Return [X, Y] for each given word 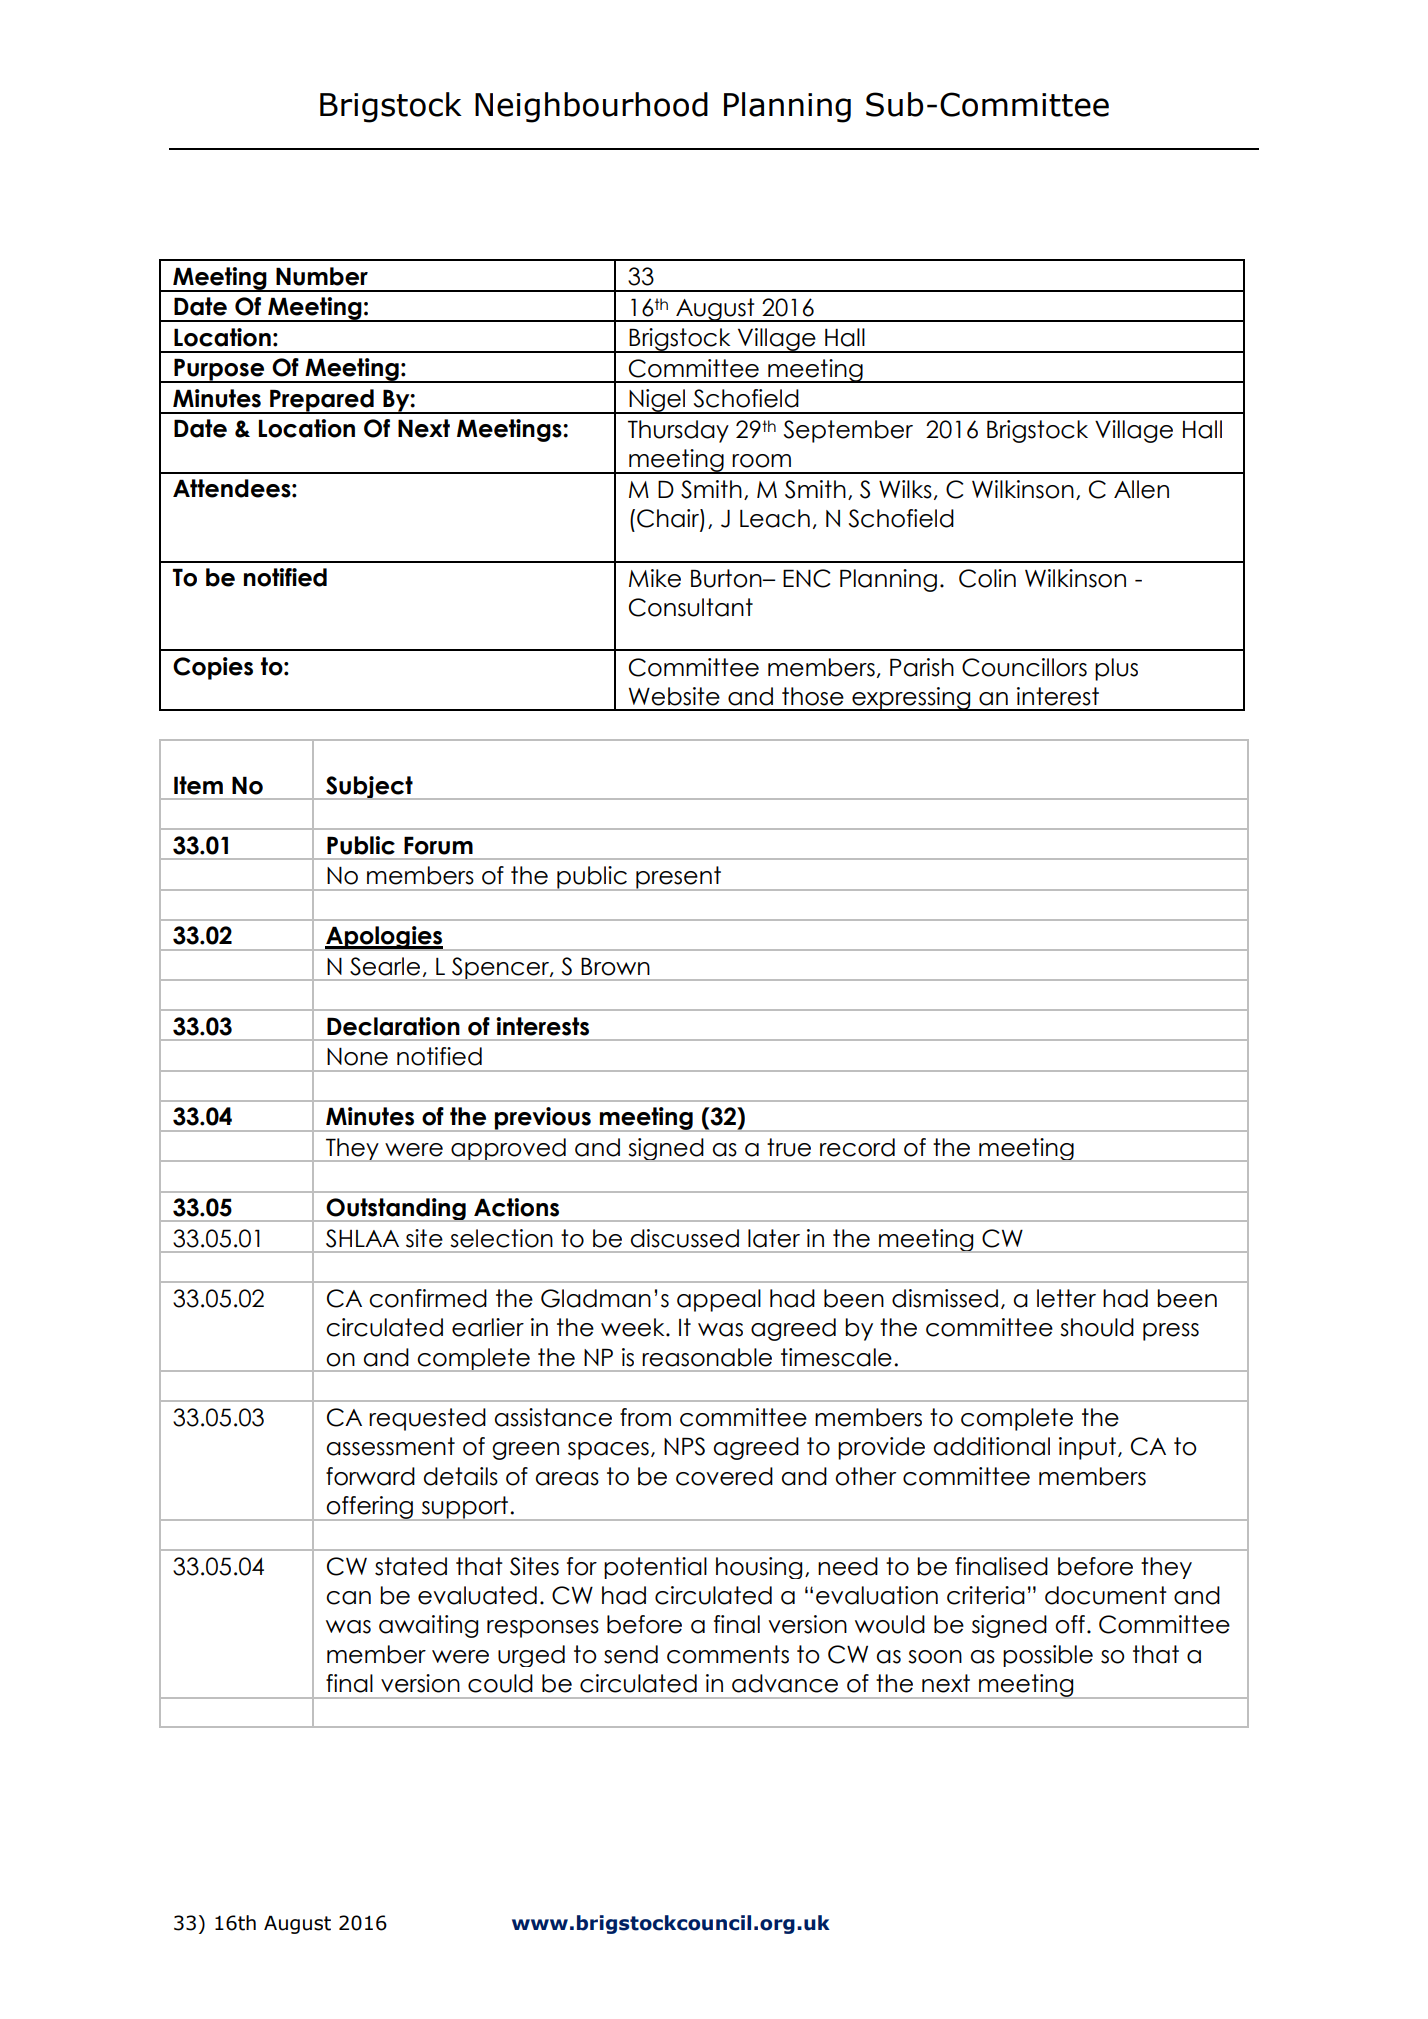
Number [322, 276]
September [848, 431]
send [631, 1654]
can [348, 1598]
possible [1048, 1656]
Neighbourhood [591, 107]
